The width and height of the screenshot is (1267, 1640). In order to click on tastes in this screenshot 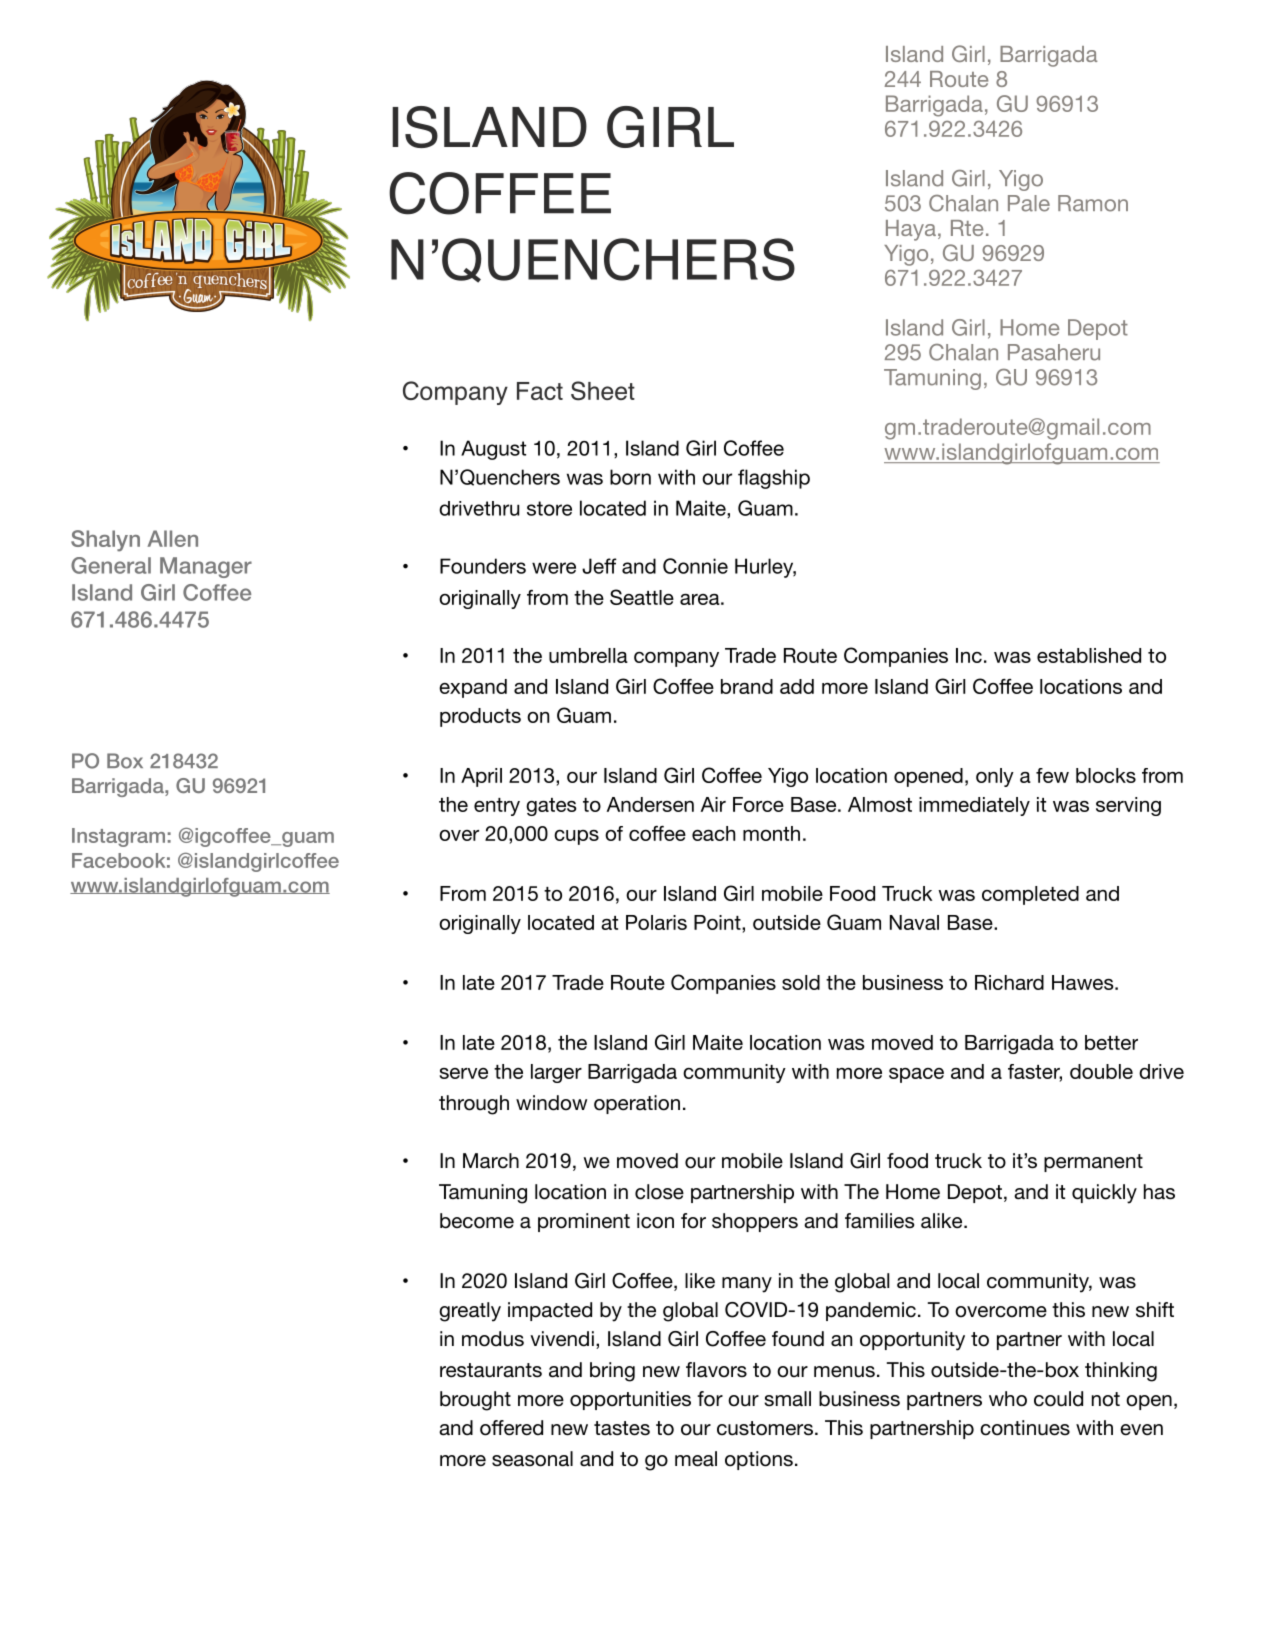, I will do `click(622, 1428)`.
